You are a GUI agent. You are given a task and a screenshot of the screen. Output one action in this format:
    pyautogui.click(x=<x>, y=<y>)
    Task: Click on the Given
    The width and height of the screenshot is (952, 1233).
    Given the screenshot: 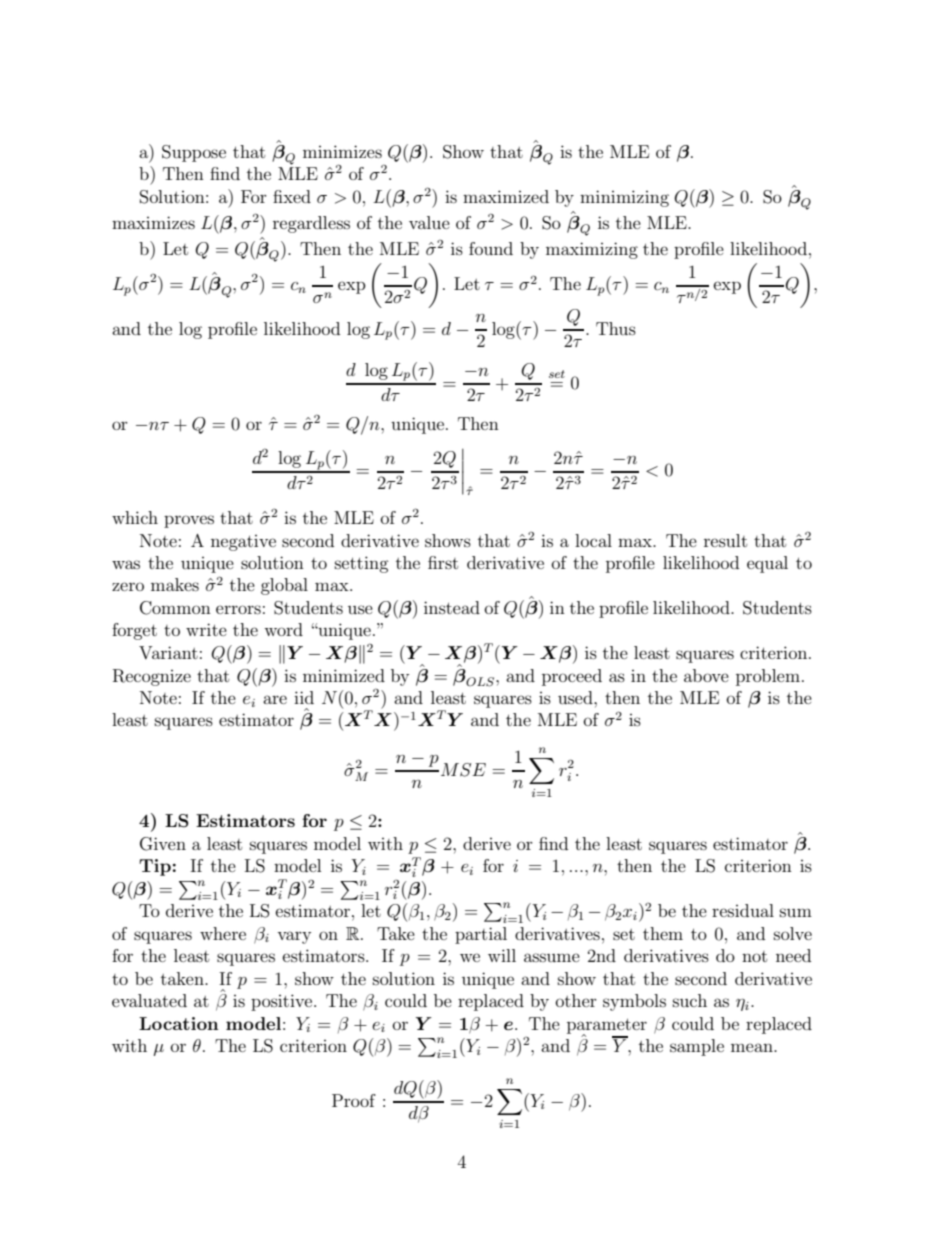 What is the action you would take?
    pyautogui.click(x=163, y=844)
